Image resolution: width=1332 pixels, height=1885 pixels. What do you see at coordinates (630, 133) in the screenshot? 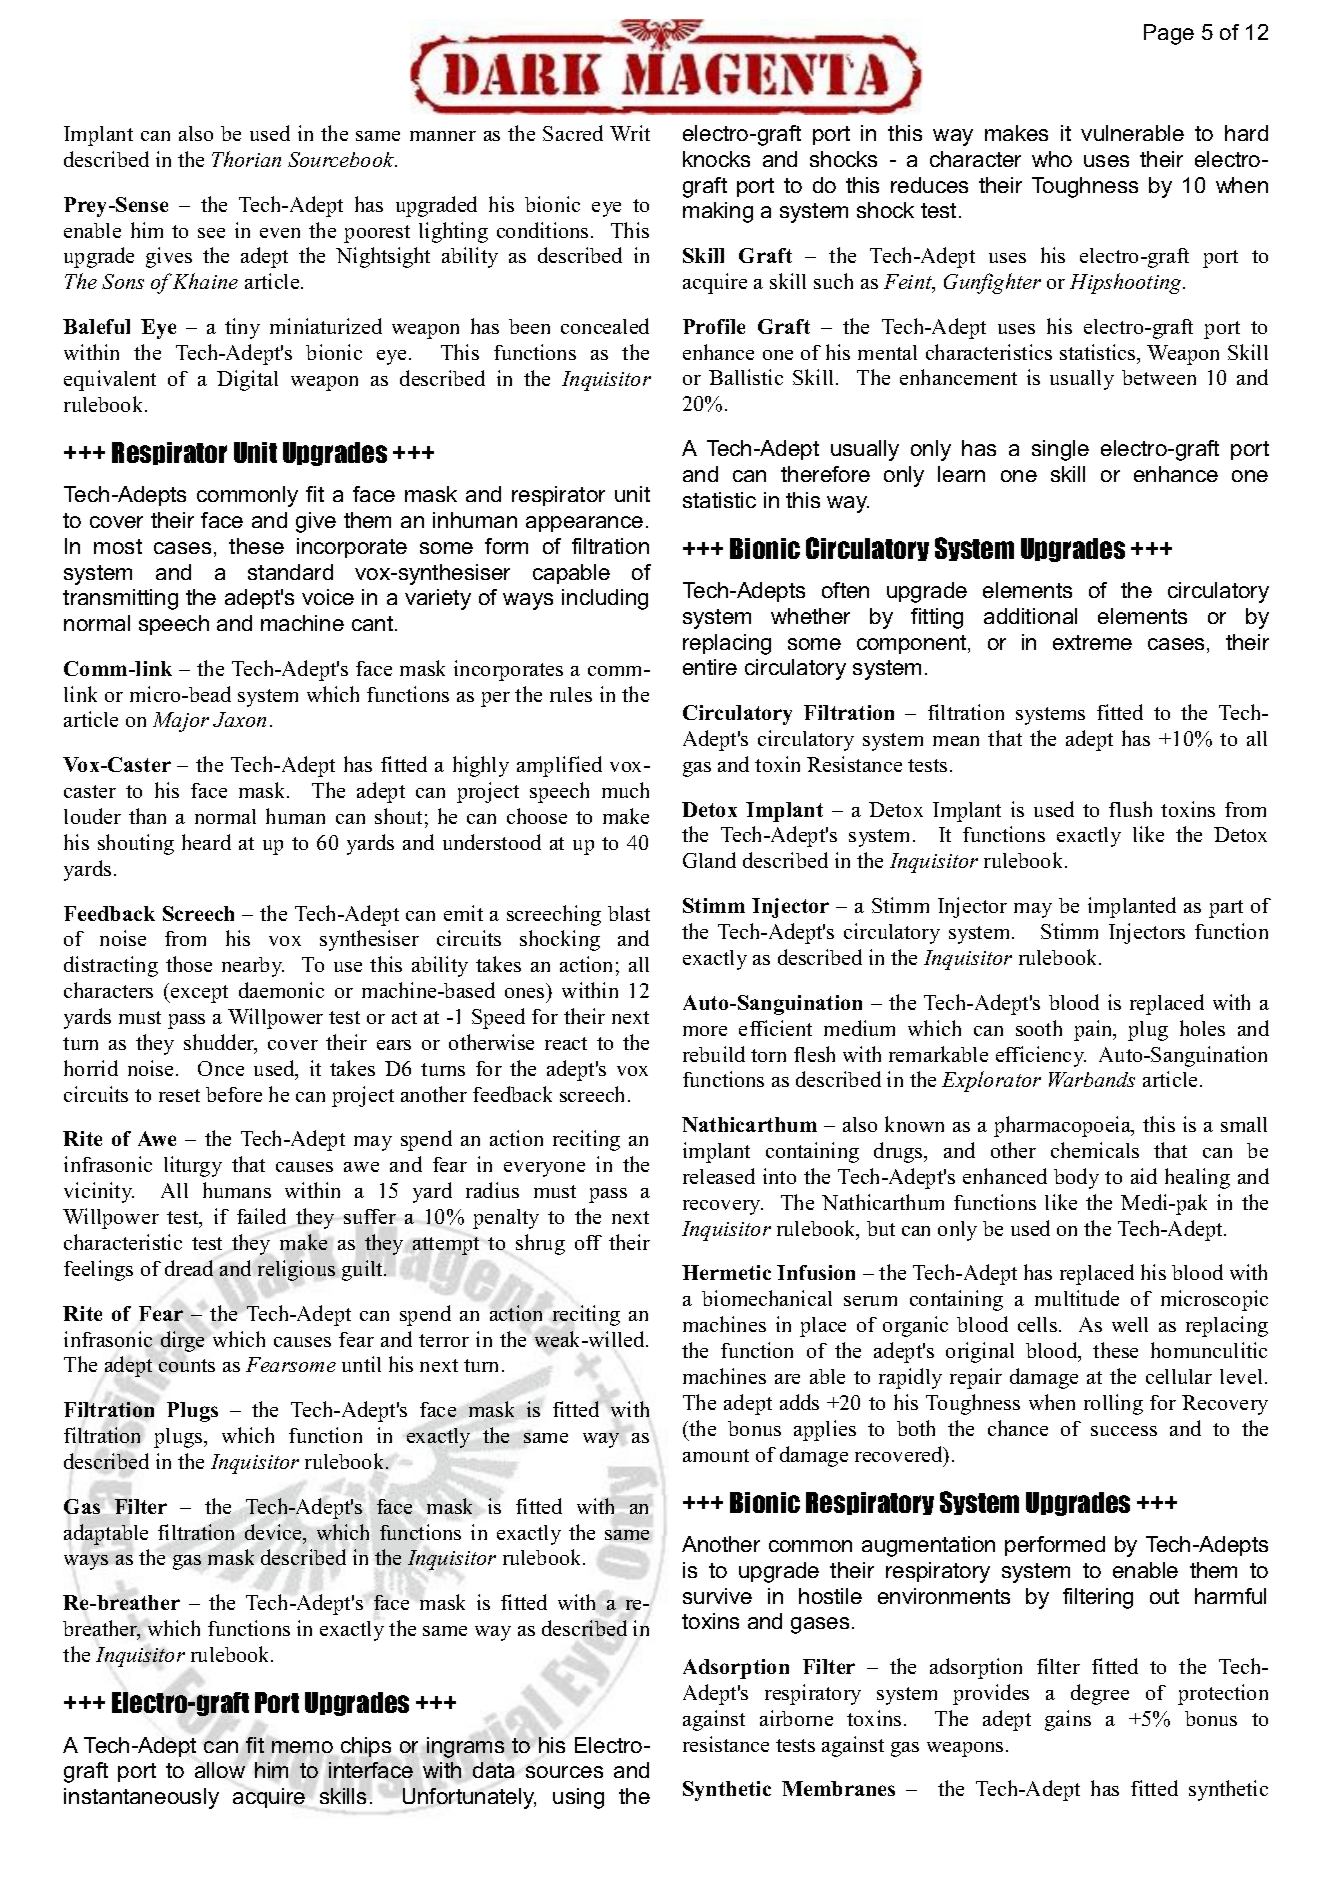
I see `Writ` at bounding box center [630, 133].
